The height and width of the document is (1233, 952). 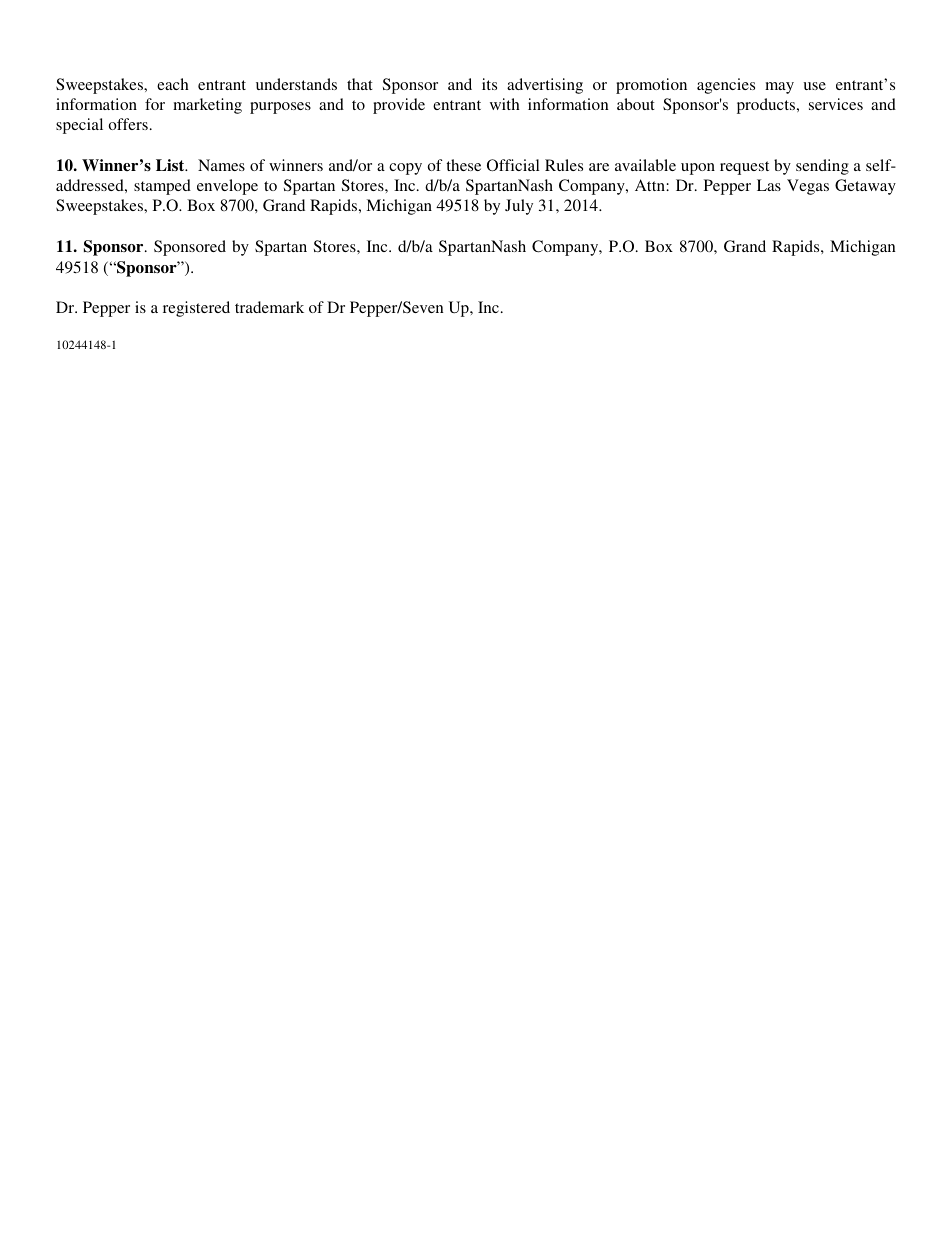 What do you see at coordinates (128, 124) in the document?
I see `offers` at bounding box center [128, 124].
